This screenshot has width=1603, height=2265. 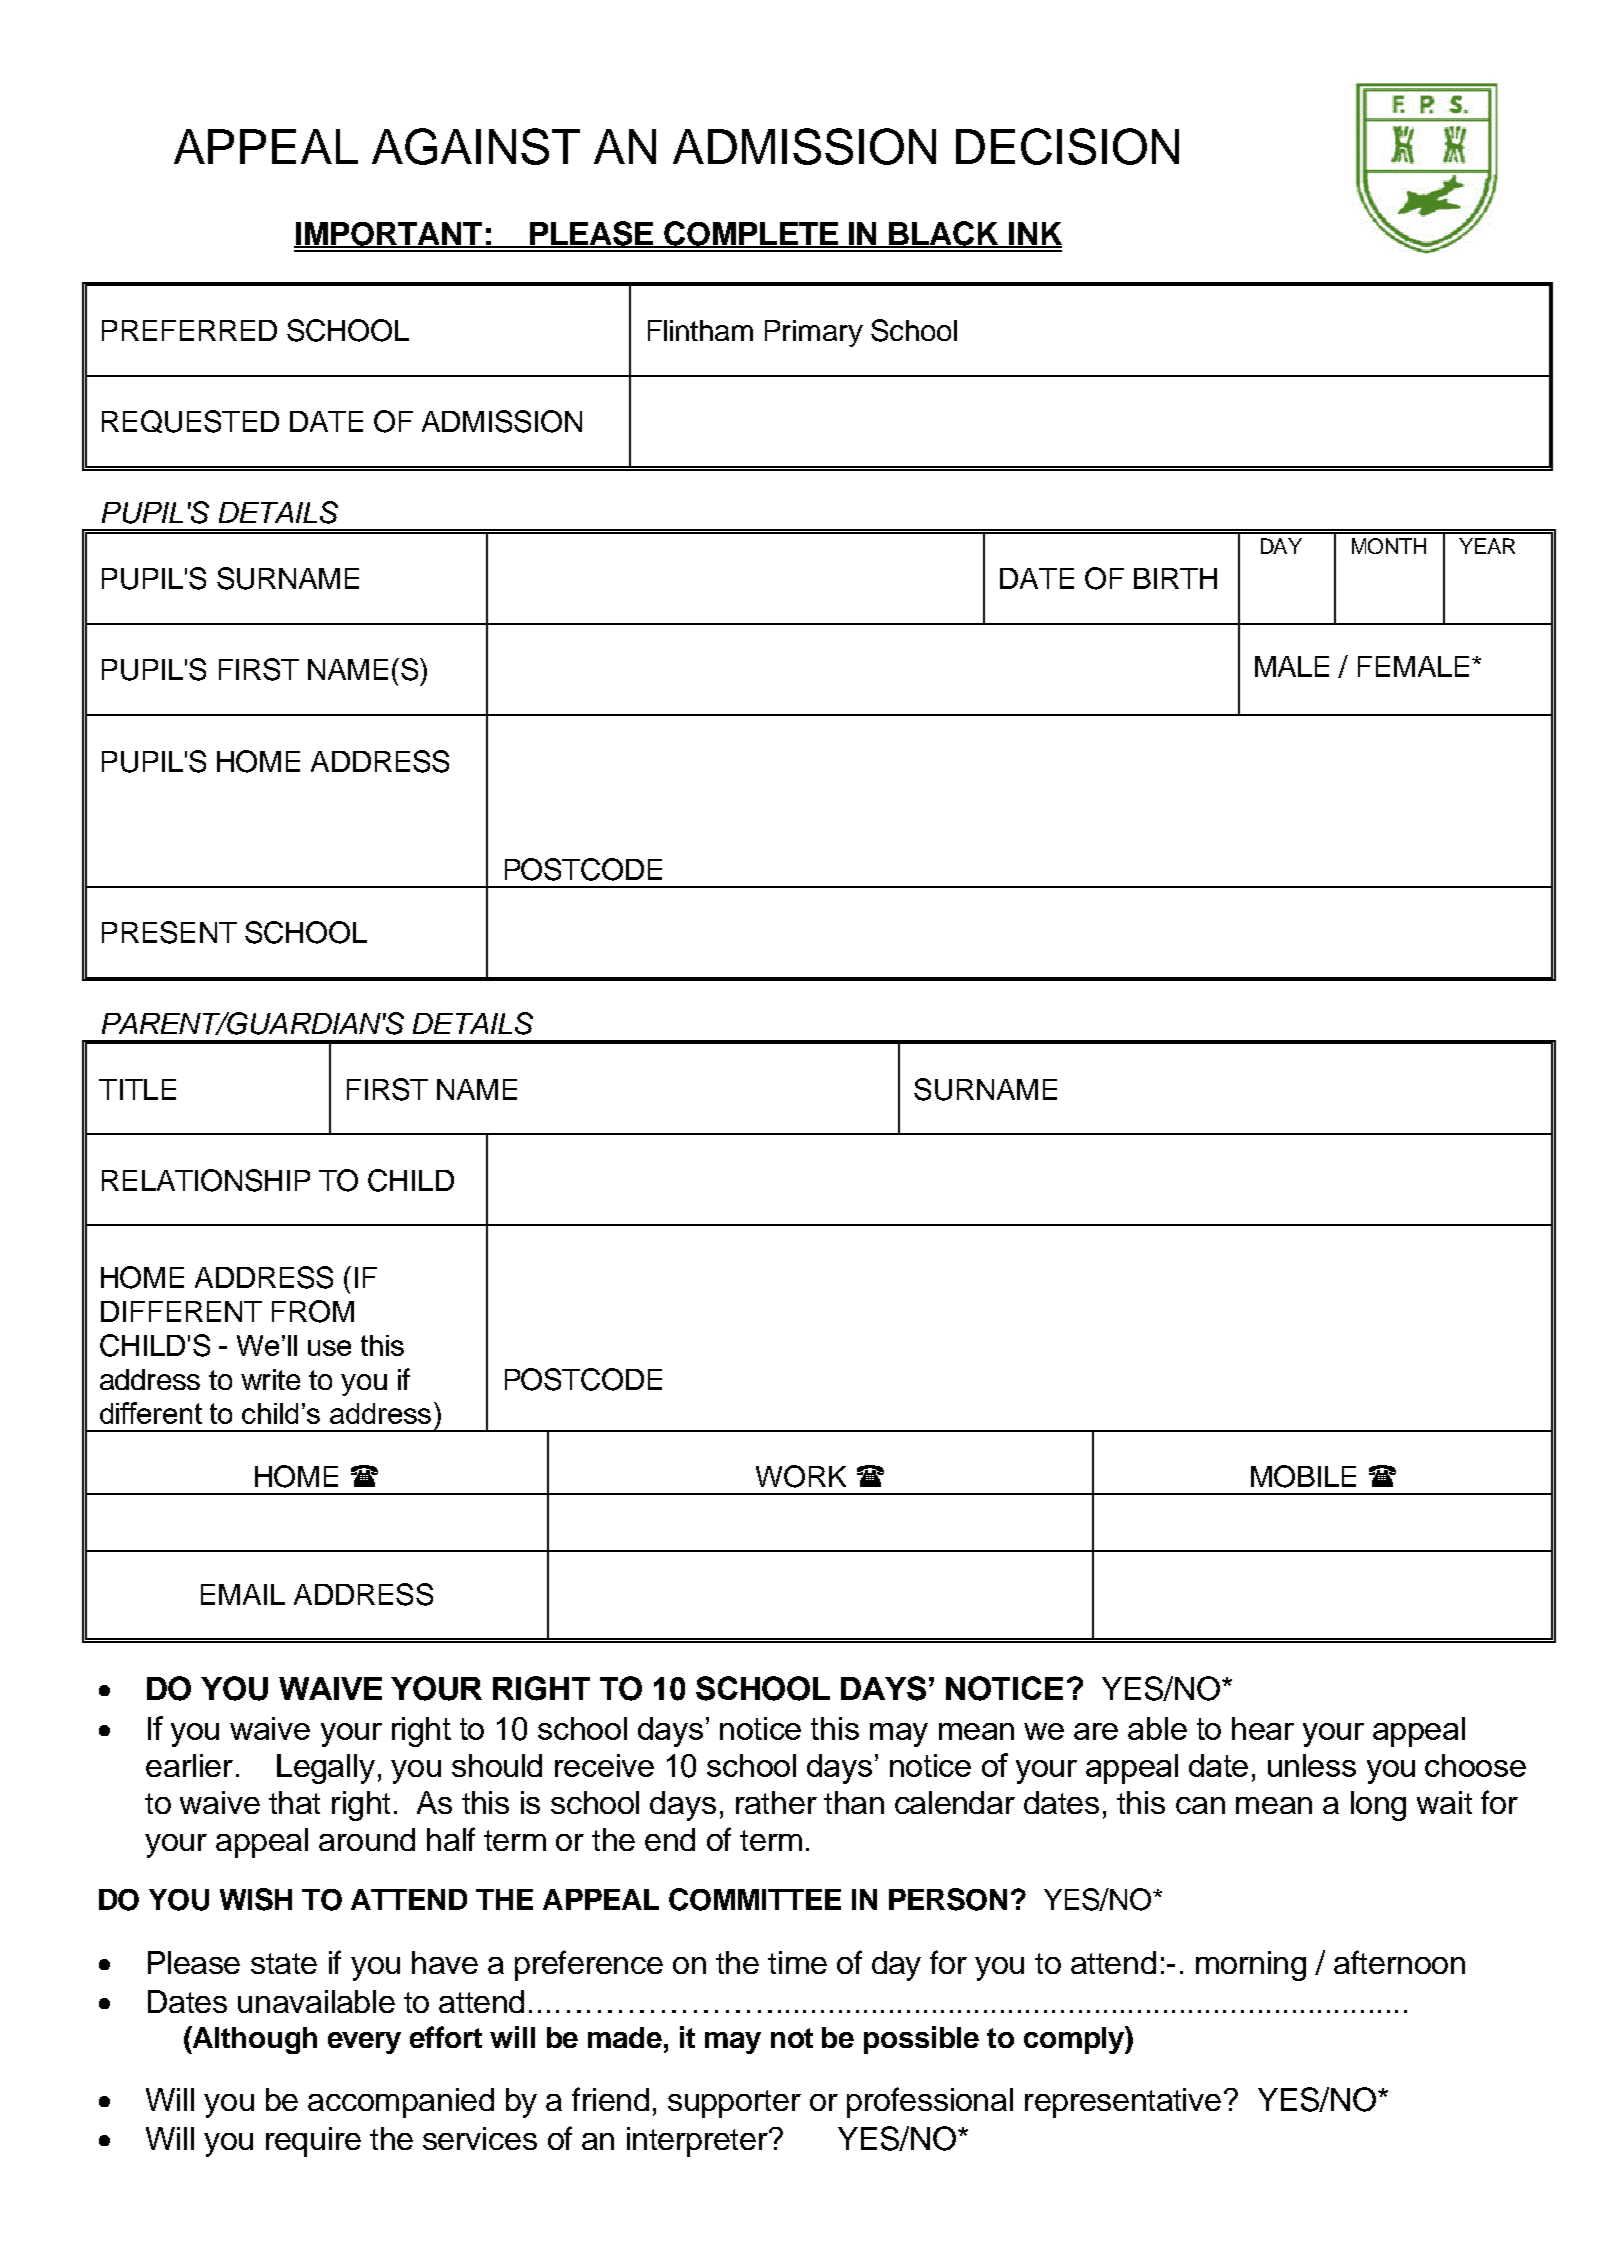 I want to click on WORK, so click(x=801, y=1476).
